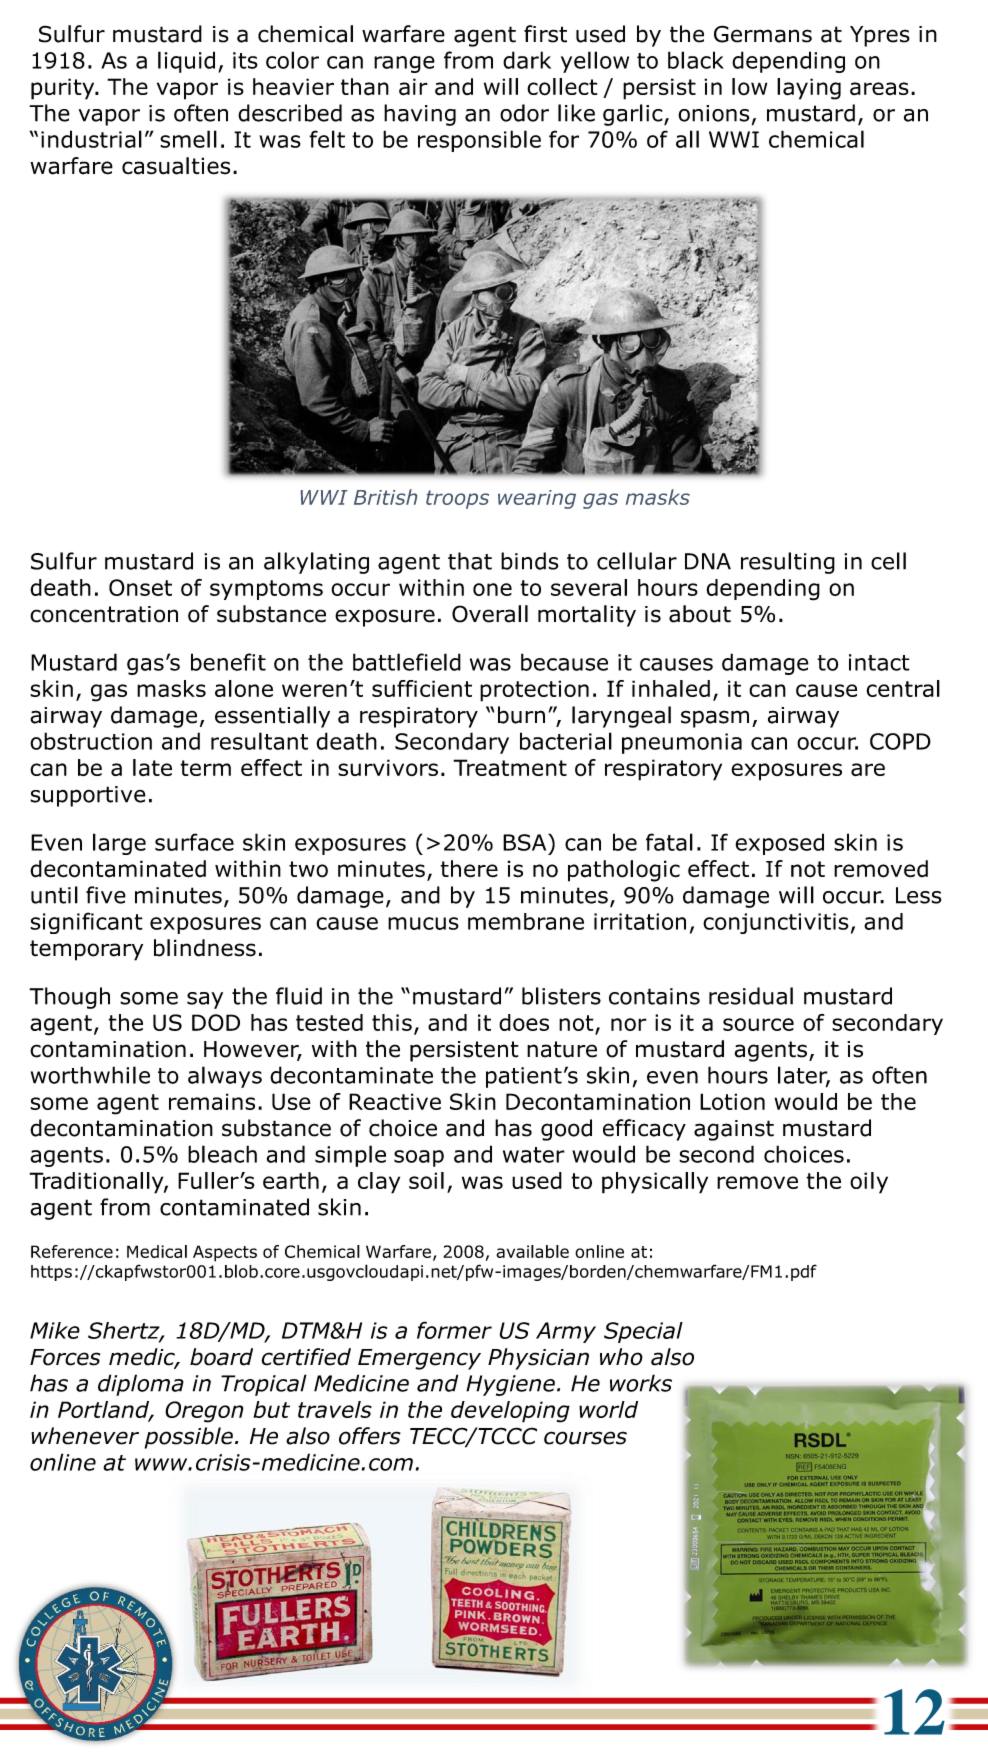 The height and width of the screenshot is (1757, 988). What do you see at coordinates (527, 60) in the screenshot?
I see `dark` at bounding box center [527, 60].
